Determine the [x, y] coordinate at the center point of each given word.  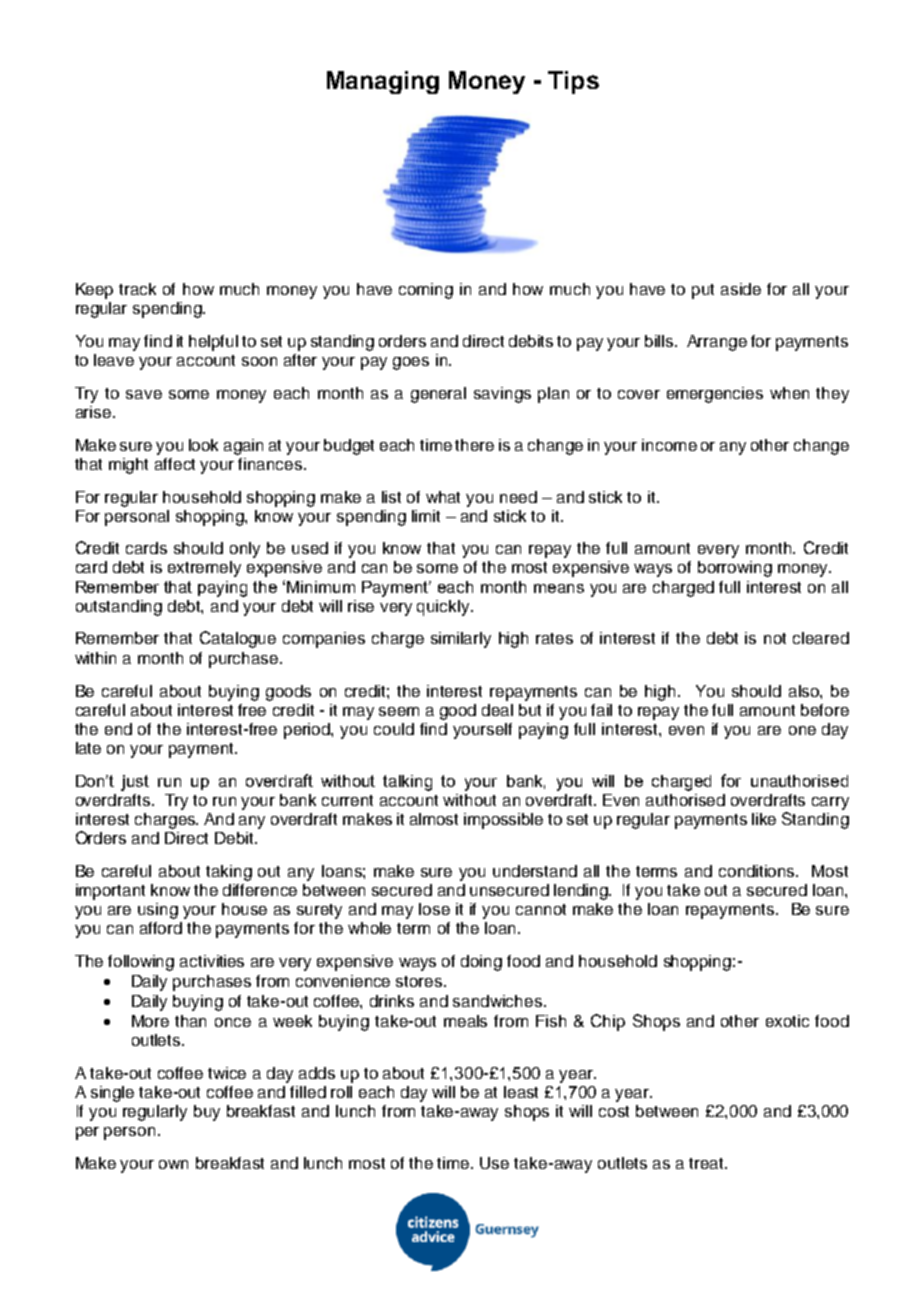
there [474, 445]
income [669, 445]
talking [407, 783]
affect [175, 464]
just [135, 783]
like [764, 819]
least [521, 1092]
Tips [573, 82]
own [173, 1164]
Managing [383, 82]
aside [741, 289]
